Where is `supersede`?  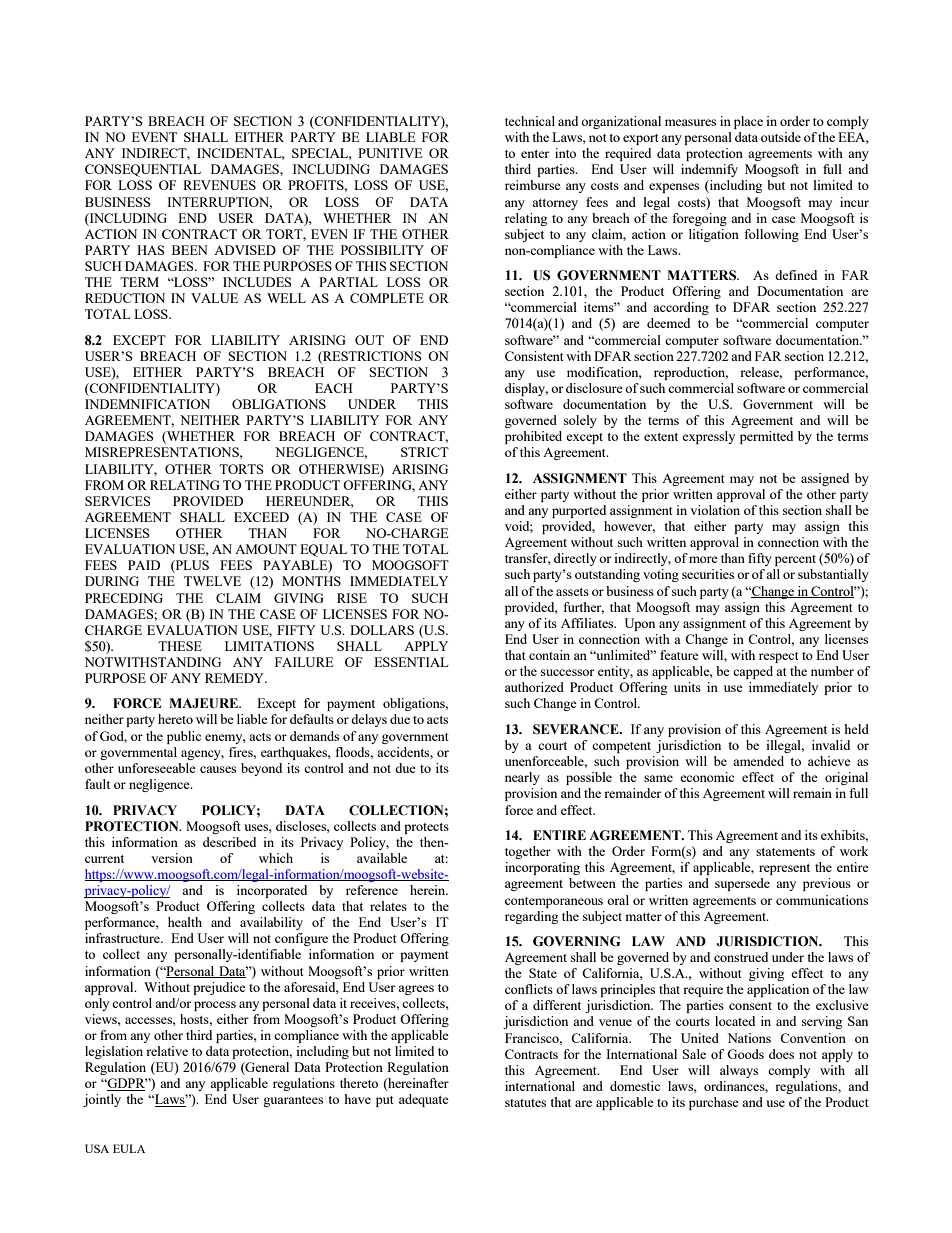
supersede is located at coordinates (742, 884).
